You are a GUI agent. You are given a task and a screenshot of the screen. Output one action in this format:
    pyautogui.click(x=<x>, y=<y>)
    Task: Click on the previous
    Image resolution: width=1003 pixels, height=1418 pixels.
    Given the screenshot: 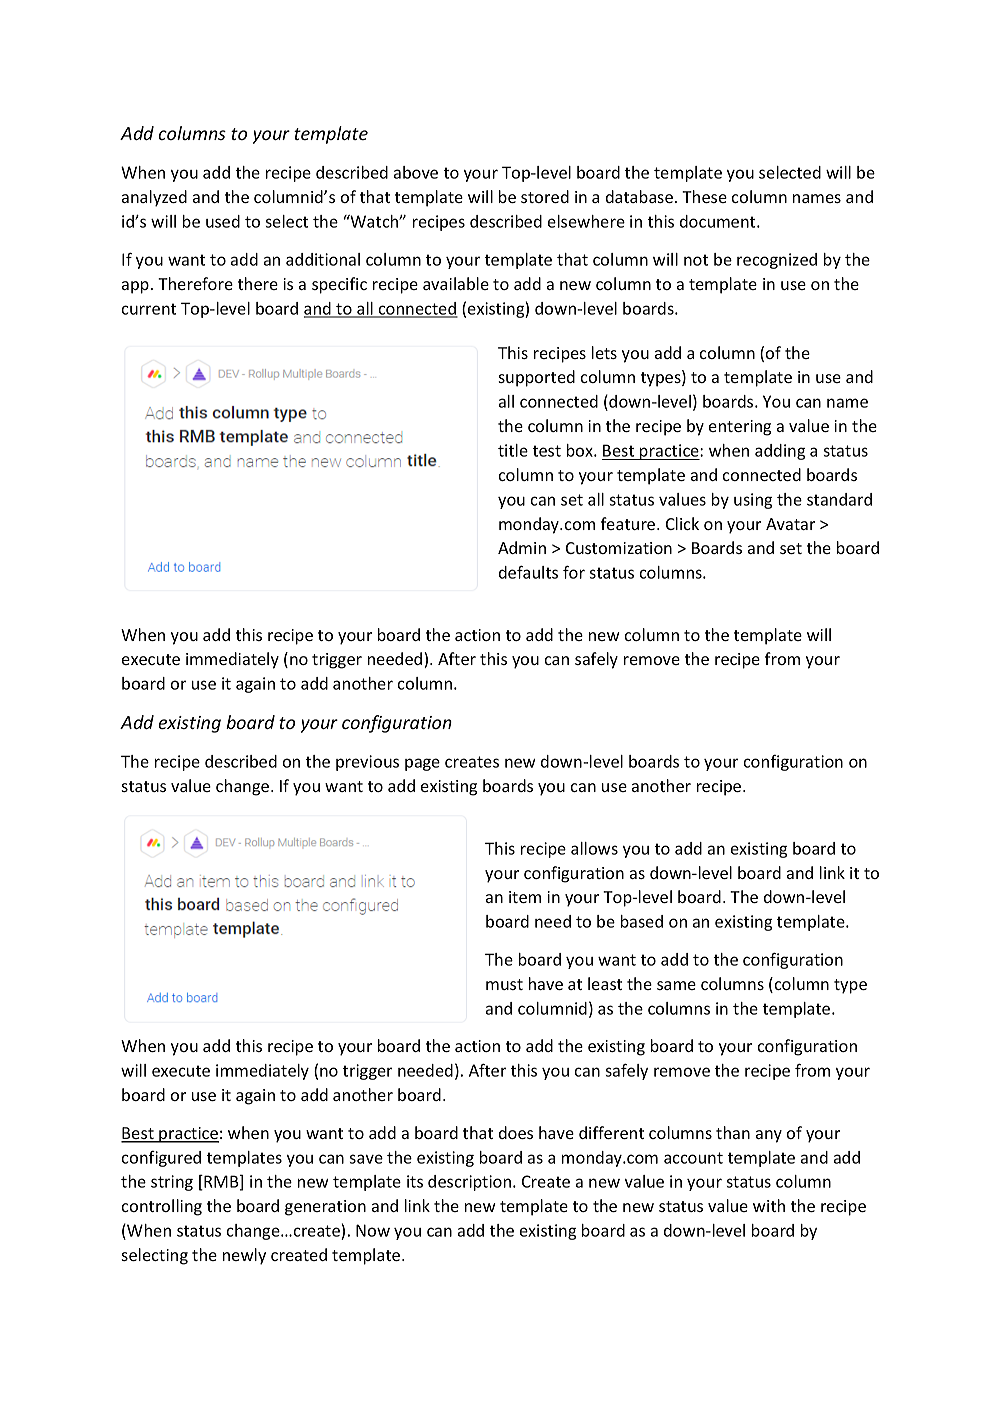 What is the action you would take?
    pyautogui.click(x=367, y=763)
